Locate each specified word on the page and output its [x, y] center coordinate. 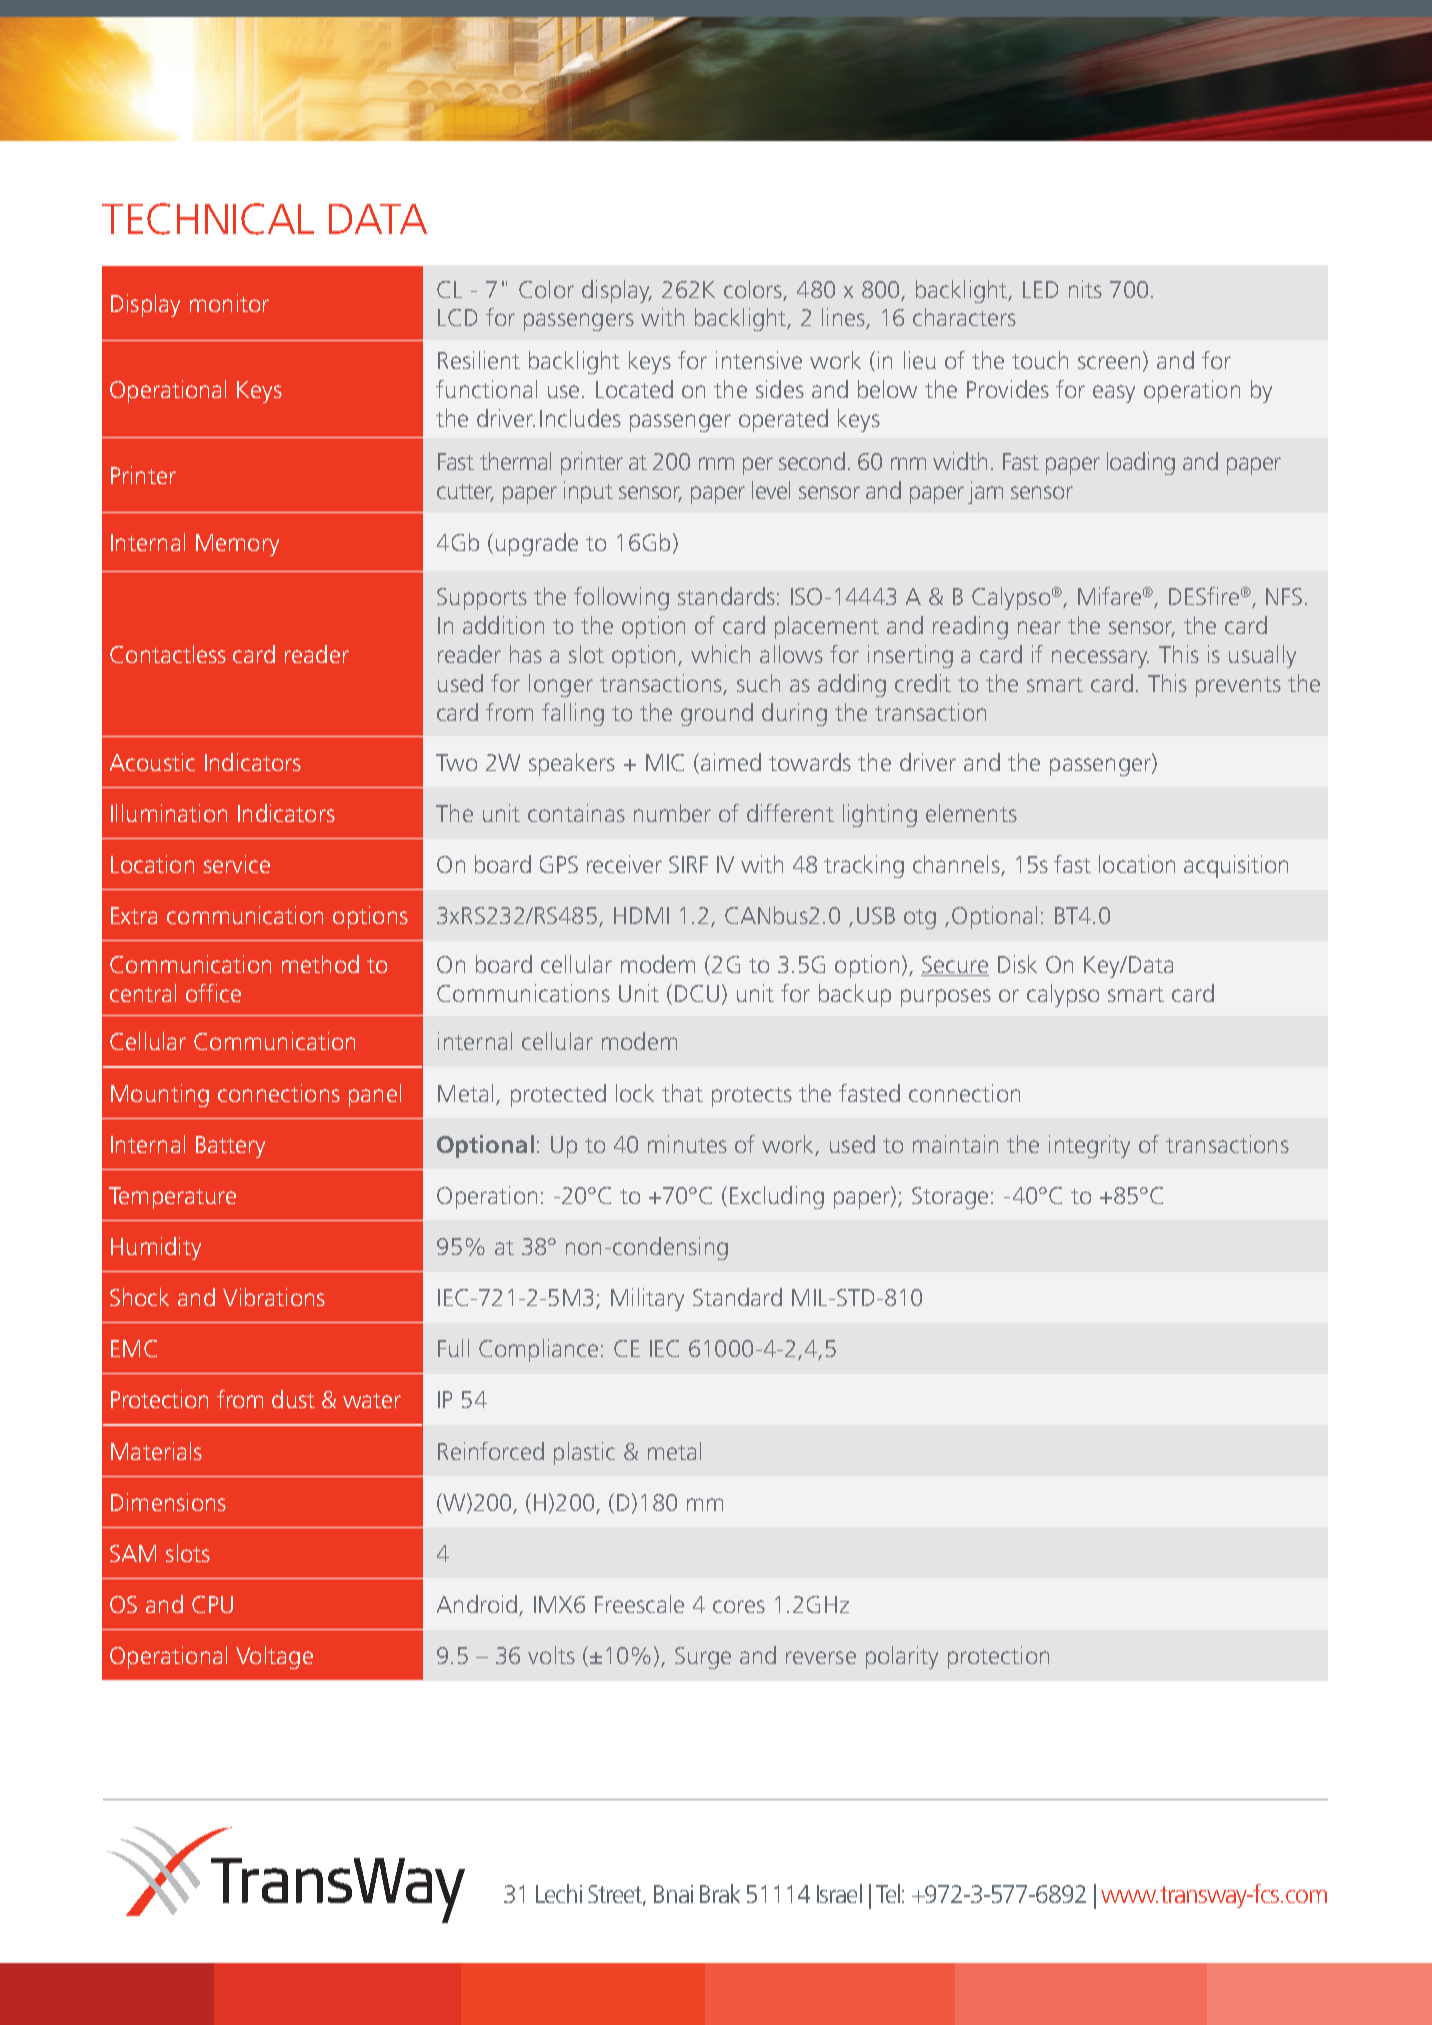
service [237, 864]
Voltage [274, 1657]
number [672, 813]
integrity [1089, 1146]
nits [1085, 289]
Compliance [538, 1350]
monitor [229, 303]
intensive [759, 360]
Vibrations [274, 1297]
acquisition [1236, 866]
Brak [720, 1893]
